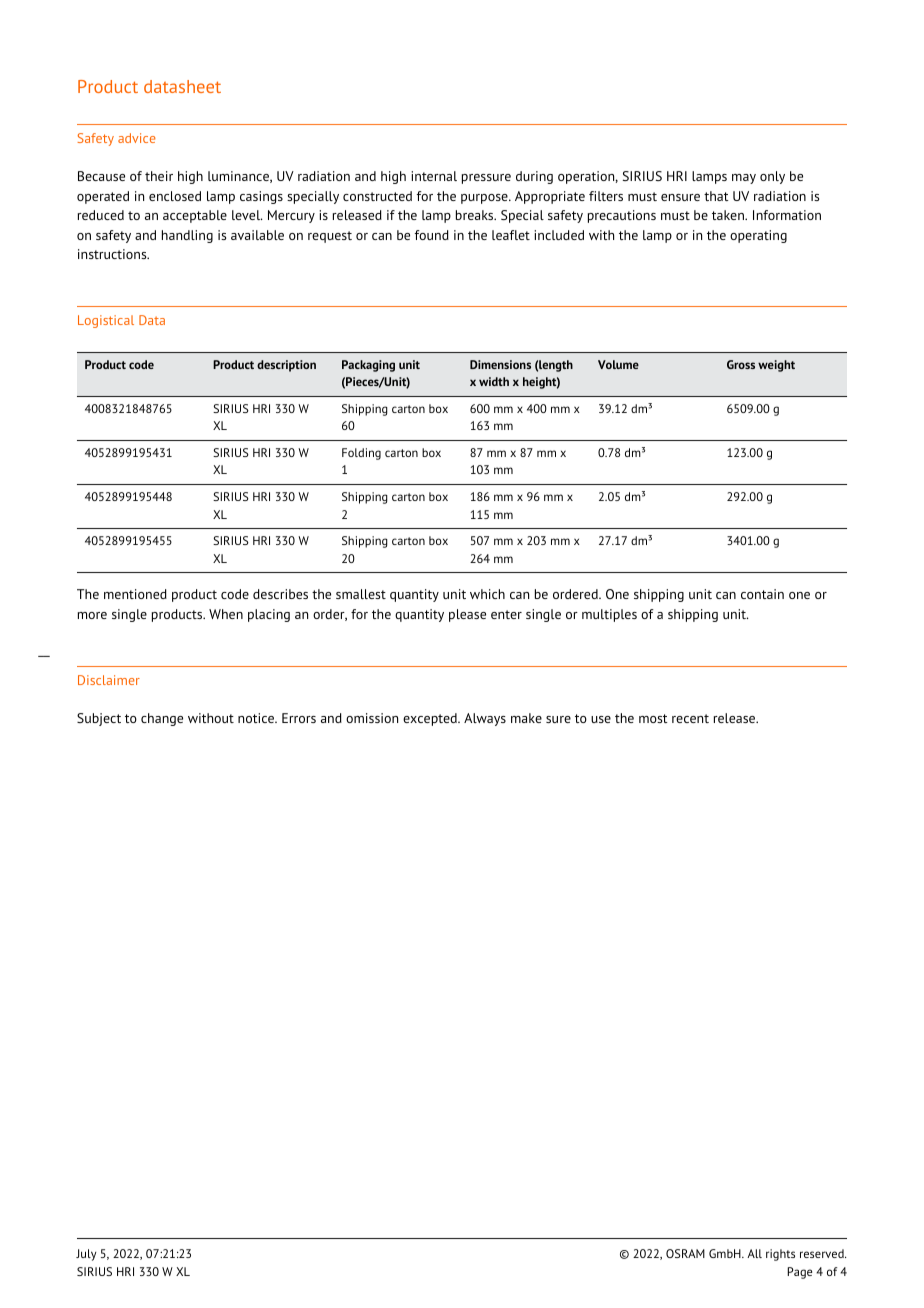 The height and width of the screenshot is (1308, 924). Describe the element at coordinates (159, 176) in the screenshot. I see `their` at that location.
